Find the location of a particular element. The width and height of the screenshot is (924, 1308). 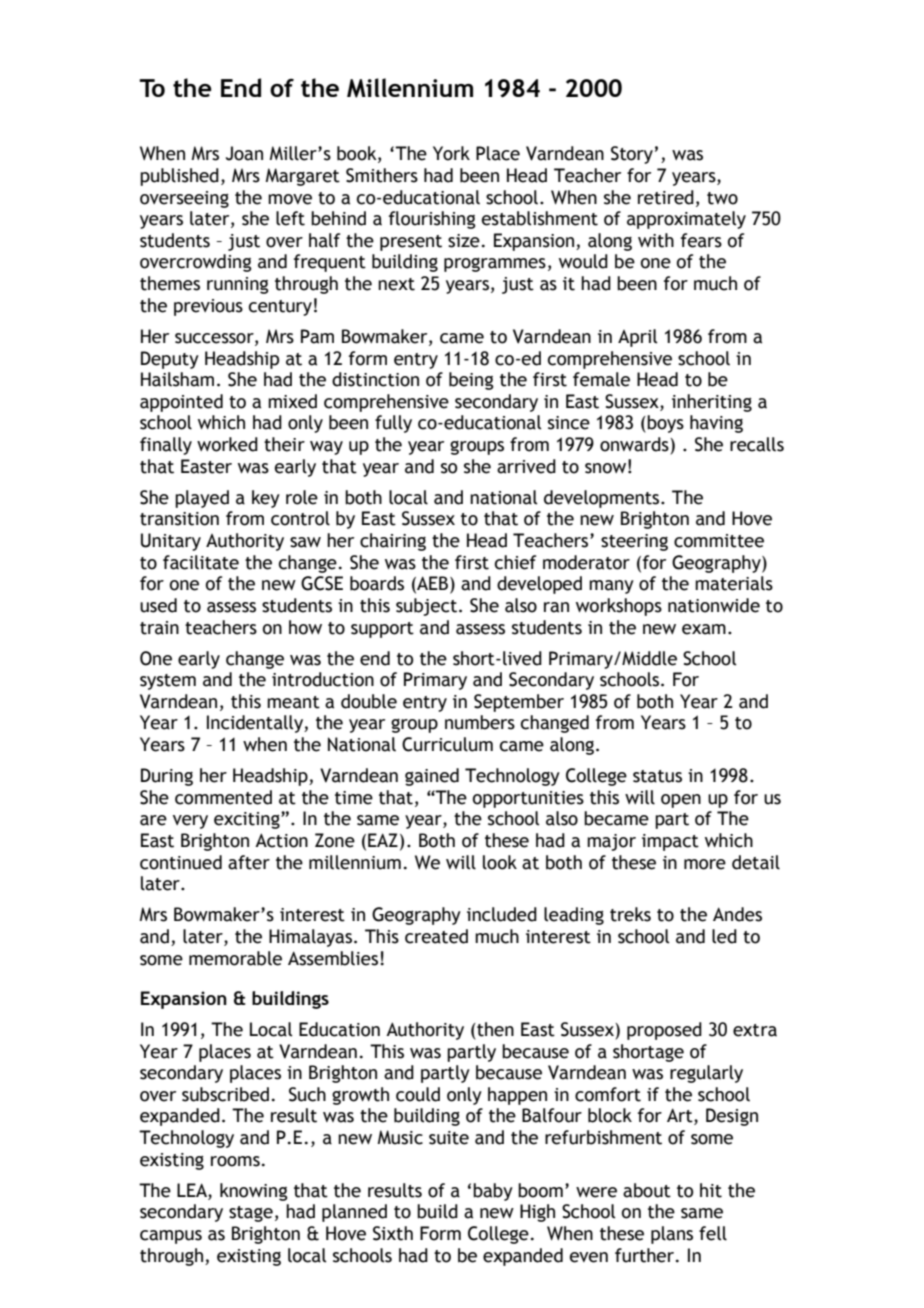

status is located at coordinates (657, 776).
